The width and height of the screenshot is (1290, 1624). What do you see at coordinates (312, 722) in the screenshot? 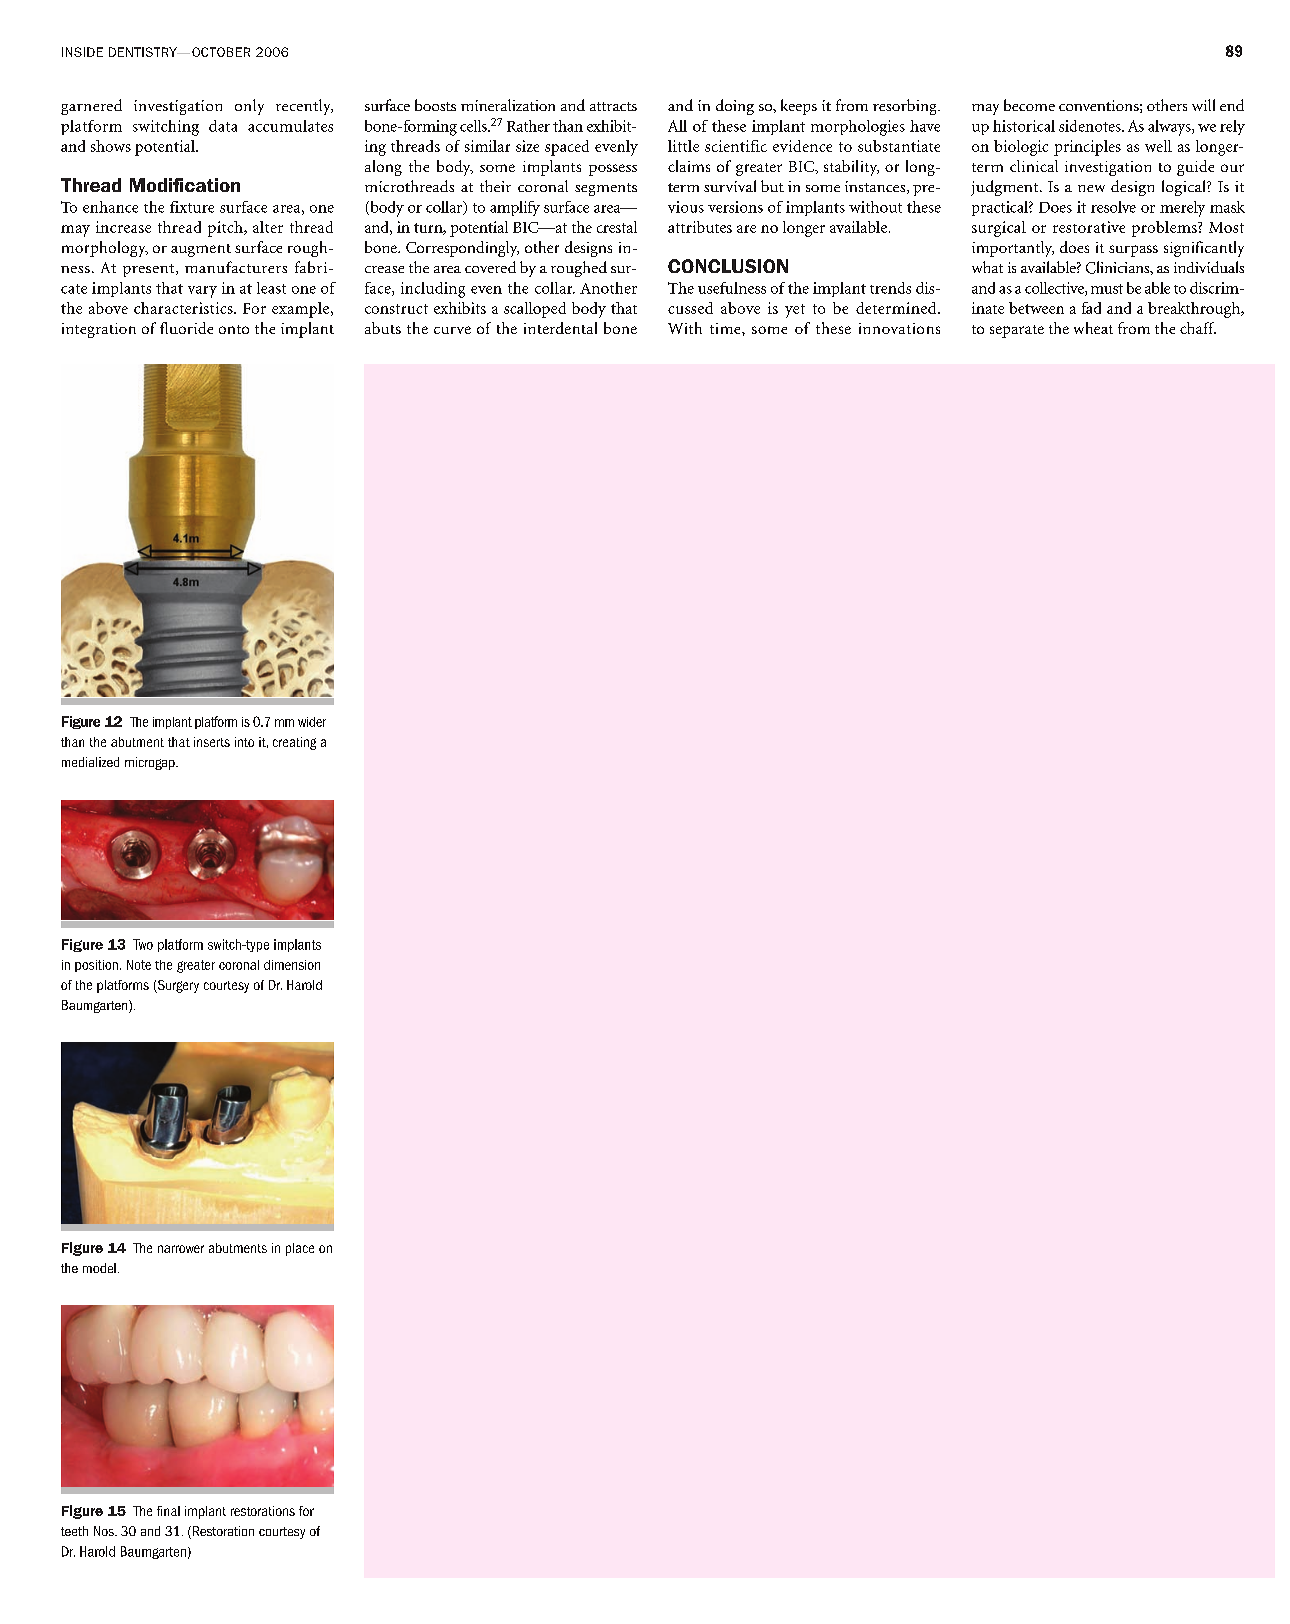
I see `wider` at bounding box center [312, 722].
